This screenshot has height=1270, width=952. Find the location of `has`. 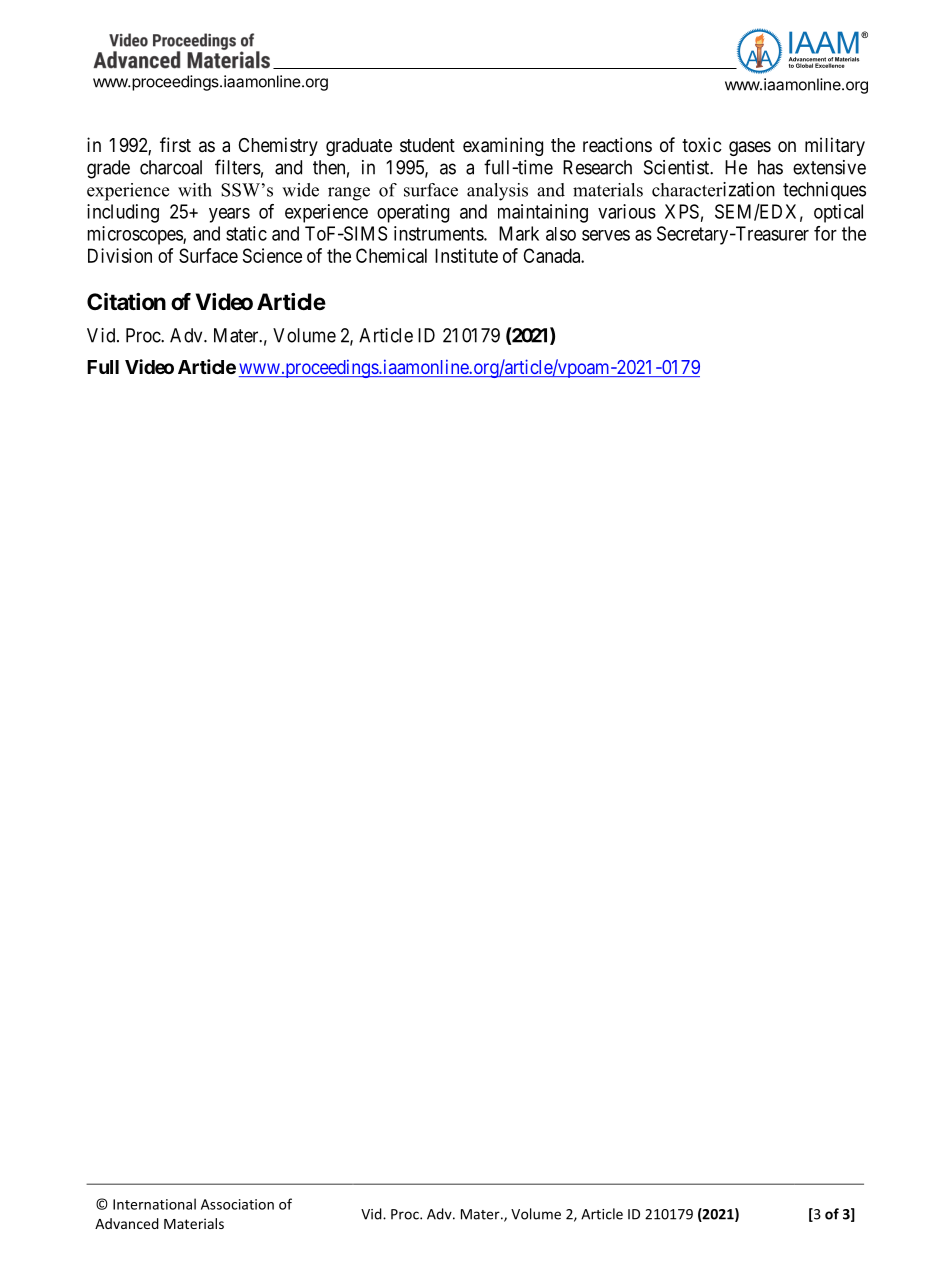

has is located at coordinates (770, 167).
